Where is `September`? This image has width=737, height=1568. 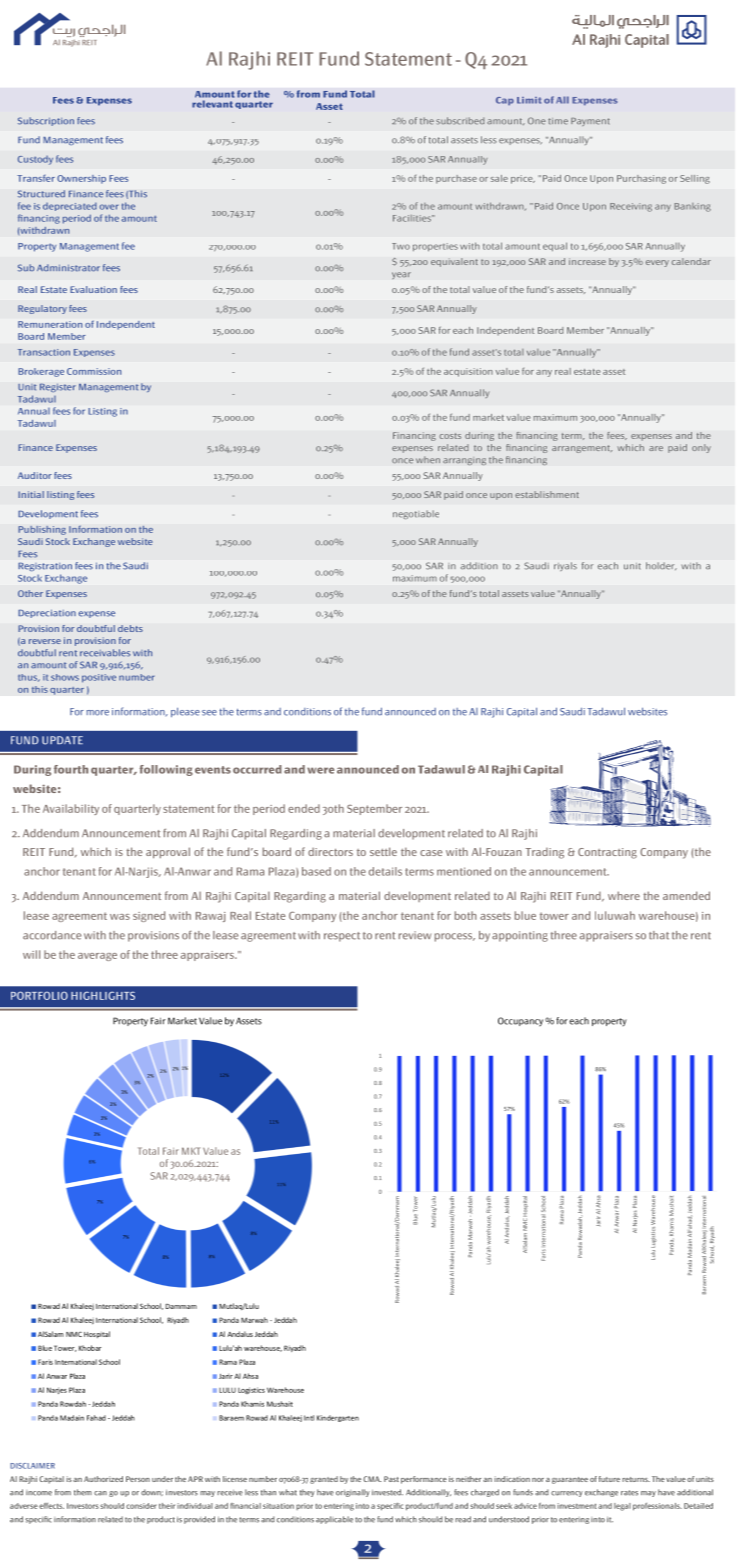
September is located at coordinates (374, 809).
